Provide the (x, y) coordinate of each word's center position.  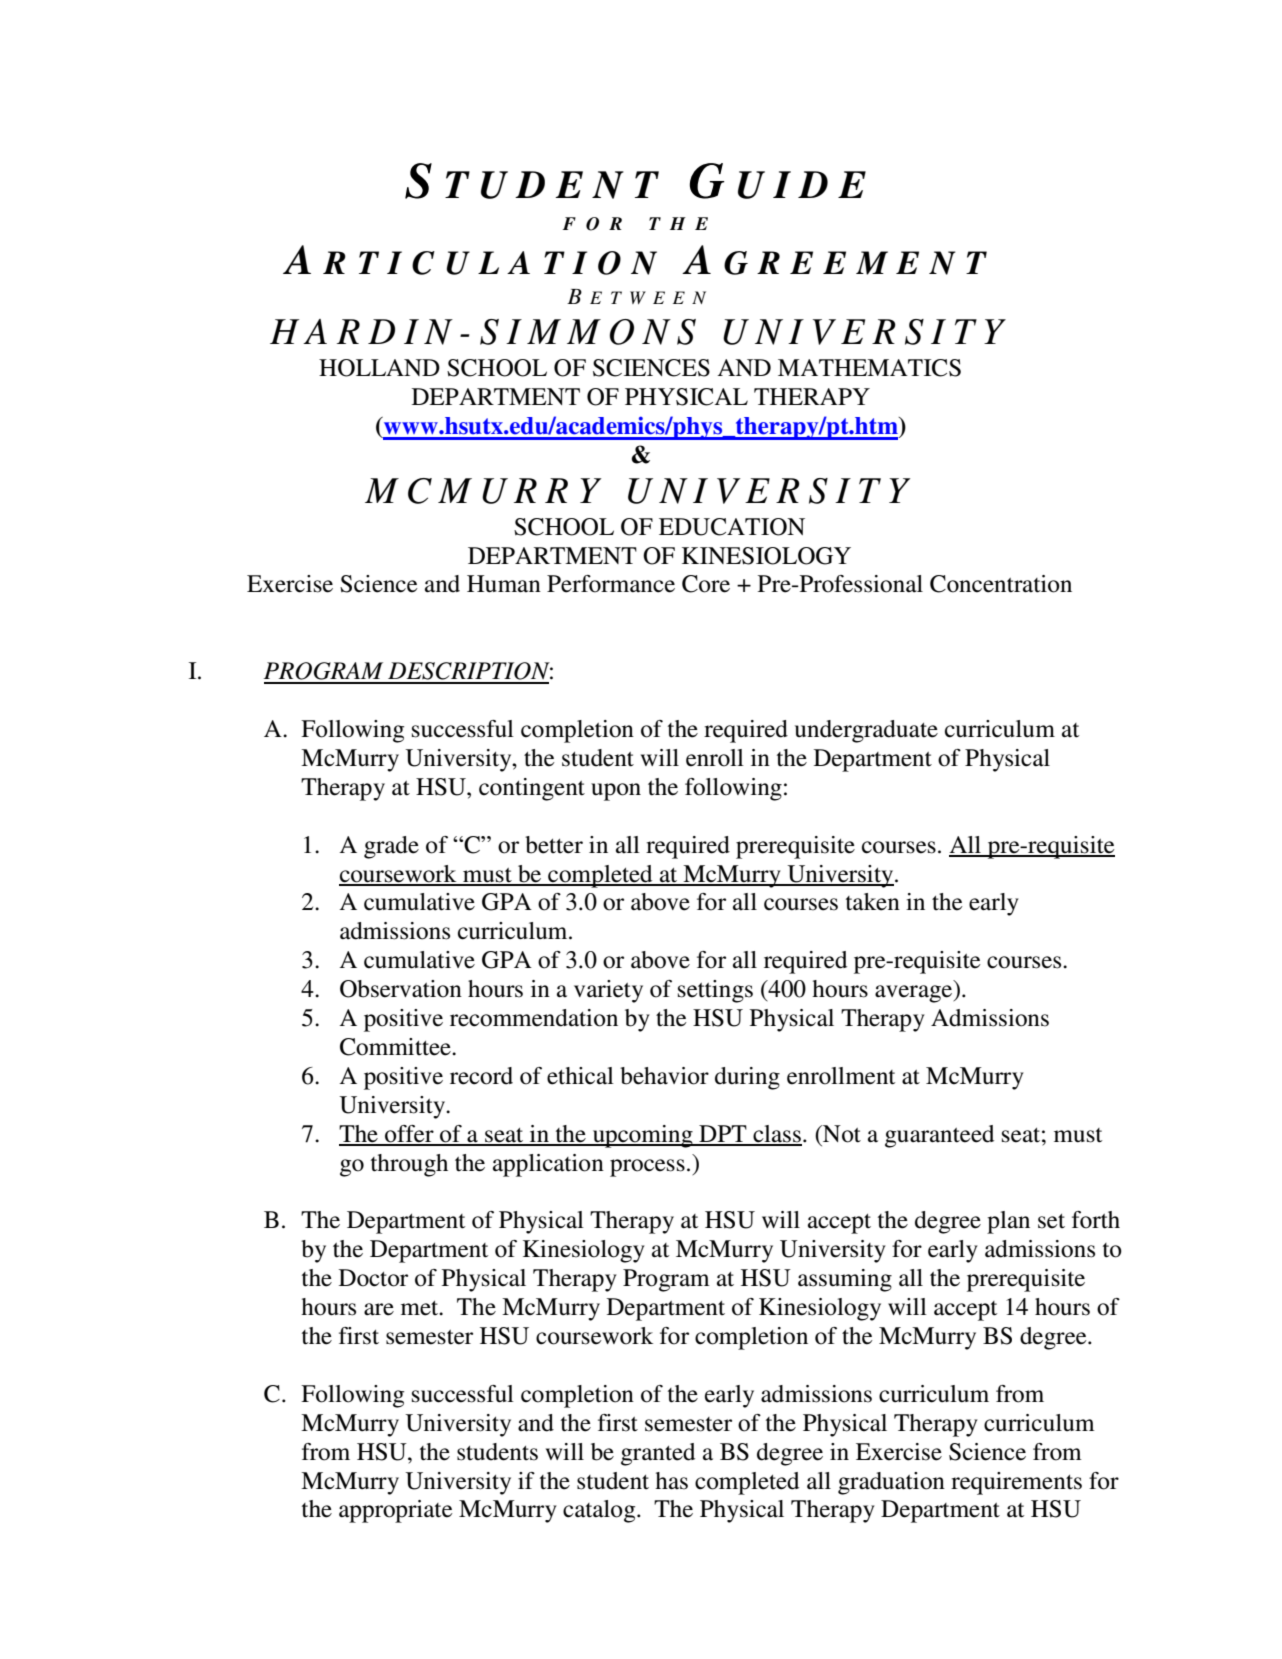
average (915, 994)
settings (715, 991)
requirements (1016, 1483)
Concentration (1001, 584)
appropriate (396, 1511)
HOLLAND (379, 368)
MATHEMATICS (869, 368)
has (671, 1481)
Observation (401, 989)
